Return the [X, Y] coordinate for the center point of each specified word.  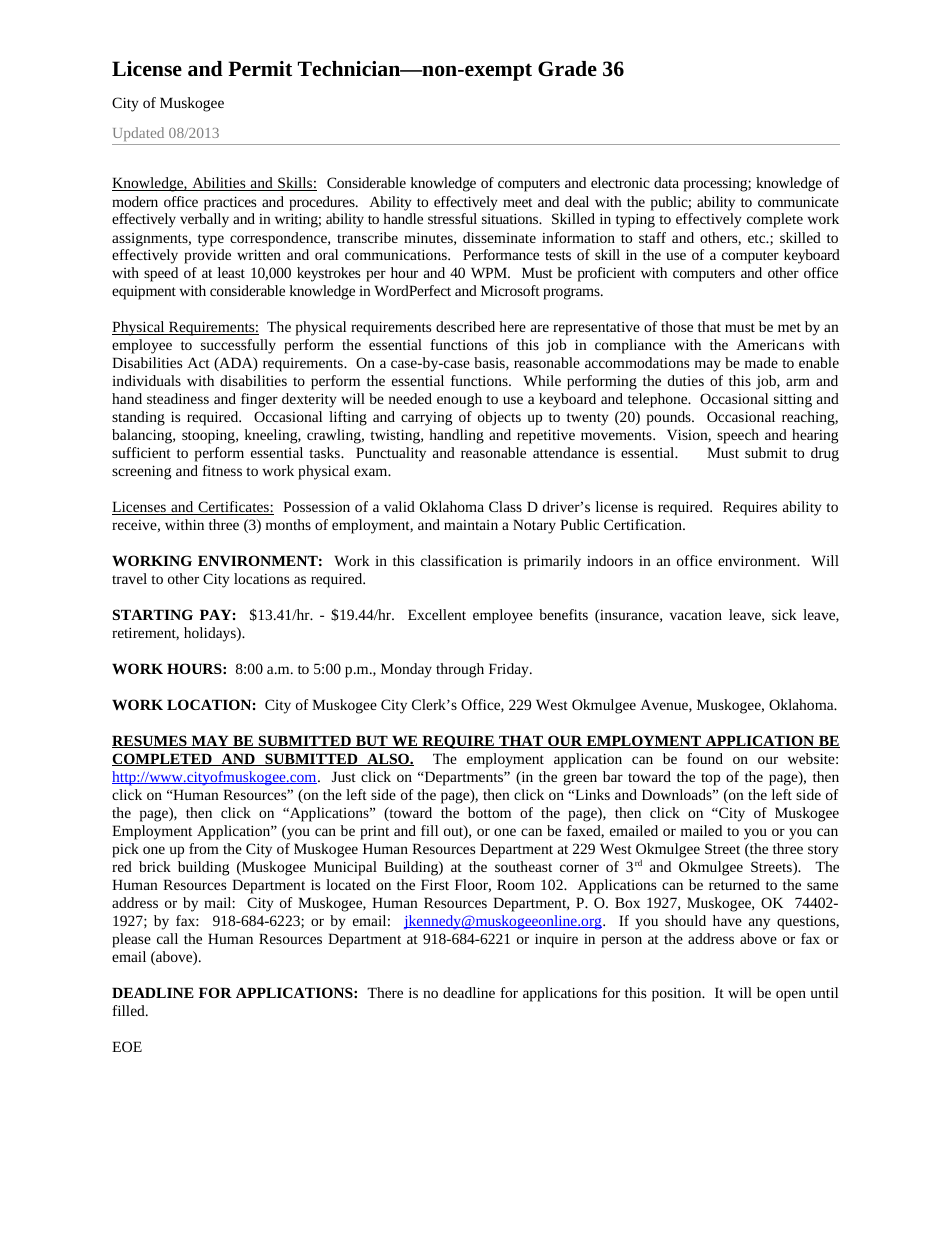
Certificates [233, 508]
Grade [567, 69]
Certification [644, 524]
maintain [471, 525]
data [666, 182]
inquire [556, 940]
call [167, 938]
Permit [260, 68]
